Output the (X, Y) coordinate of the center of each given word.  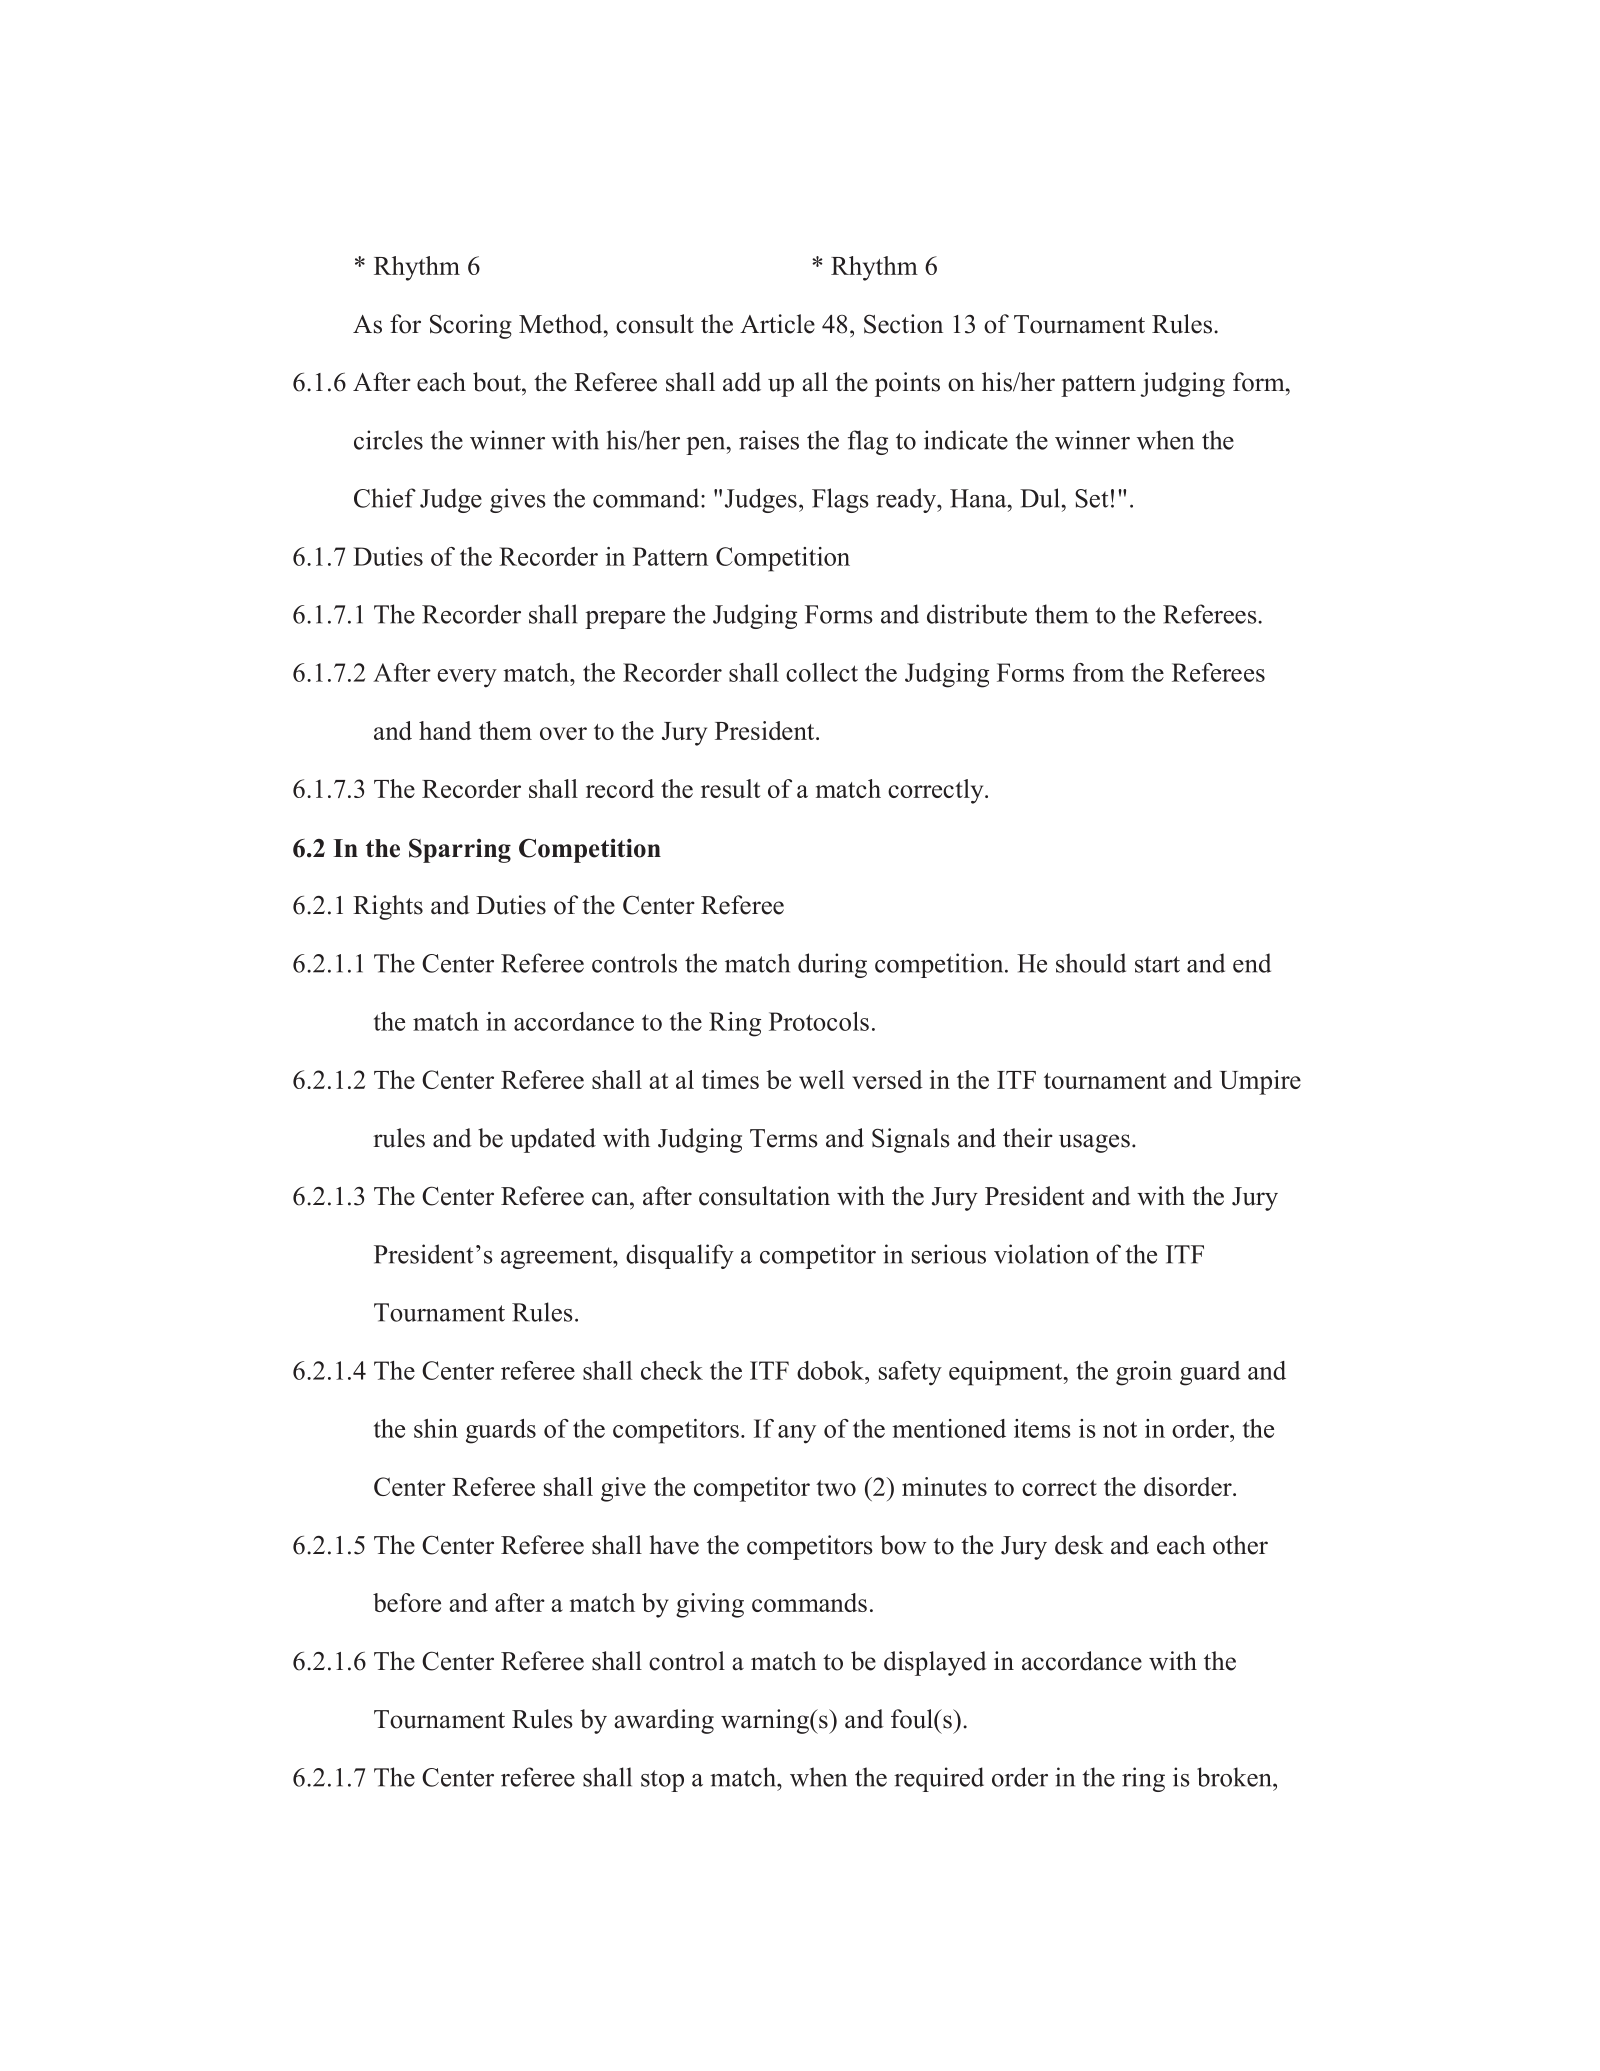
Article (777, 324)
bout (498, 382)
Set (1091, 498)
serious (949, 1254)
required (939, 1779)
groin (1144, 1373)
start (1157, 964)
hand (445, 730)
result (731, 788)
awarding (664, 1721)
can (611, 1199)
